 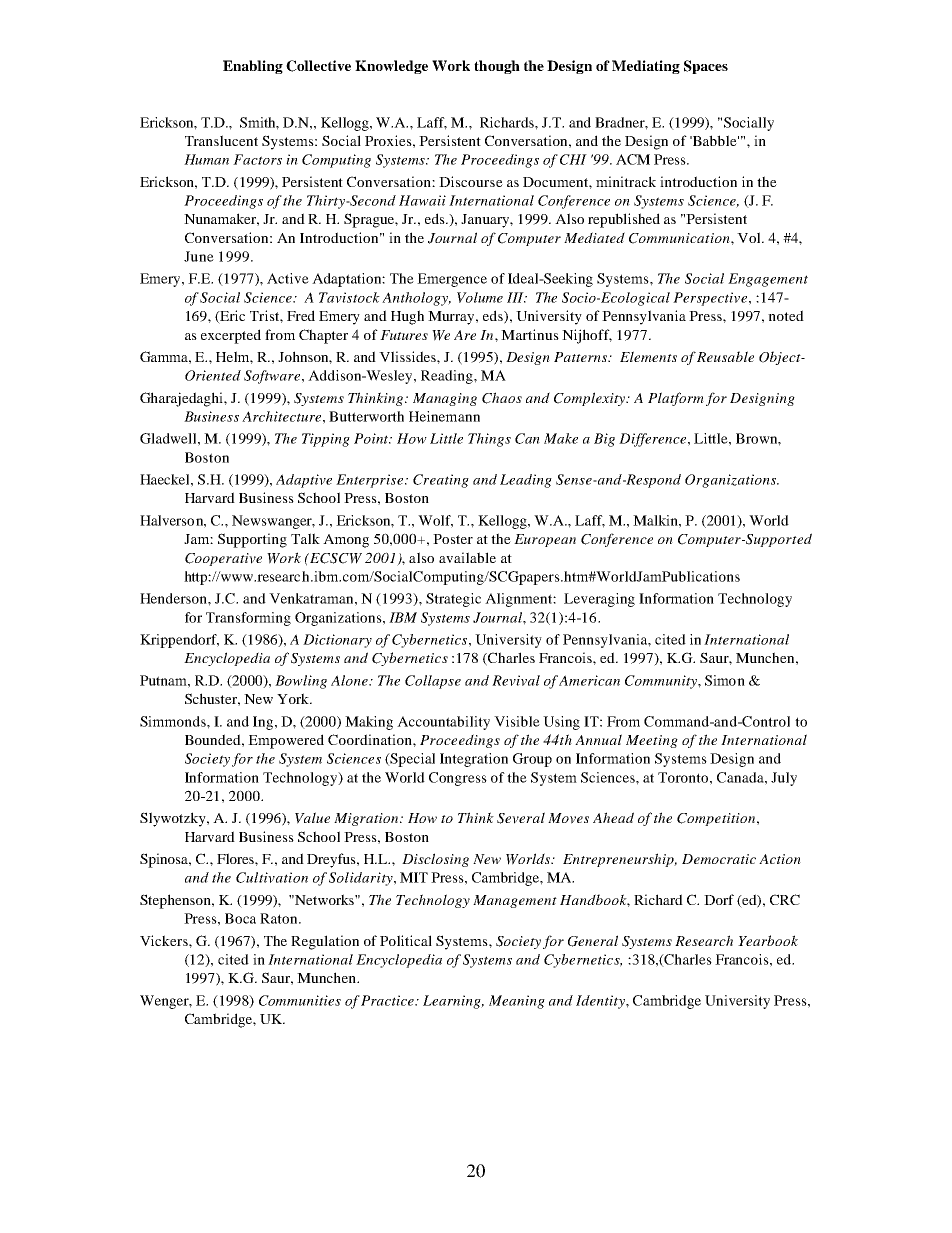 What do you see at coordinates (300, 1000) in the screenshot?
I see `Communities` at bounding box center [300, 1000].
